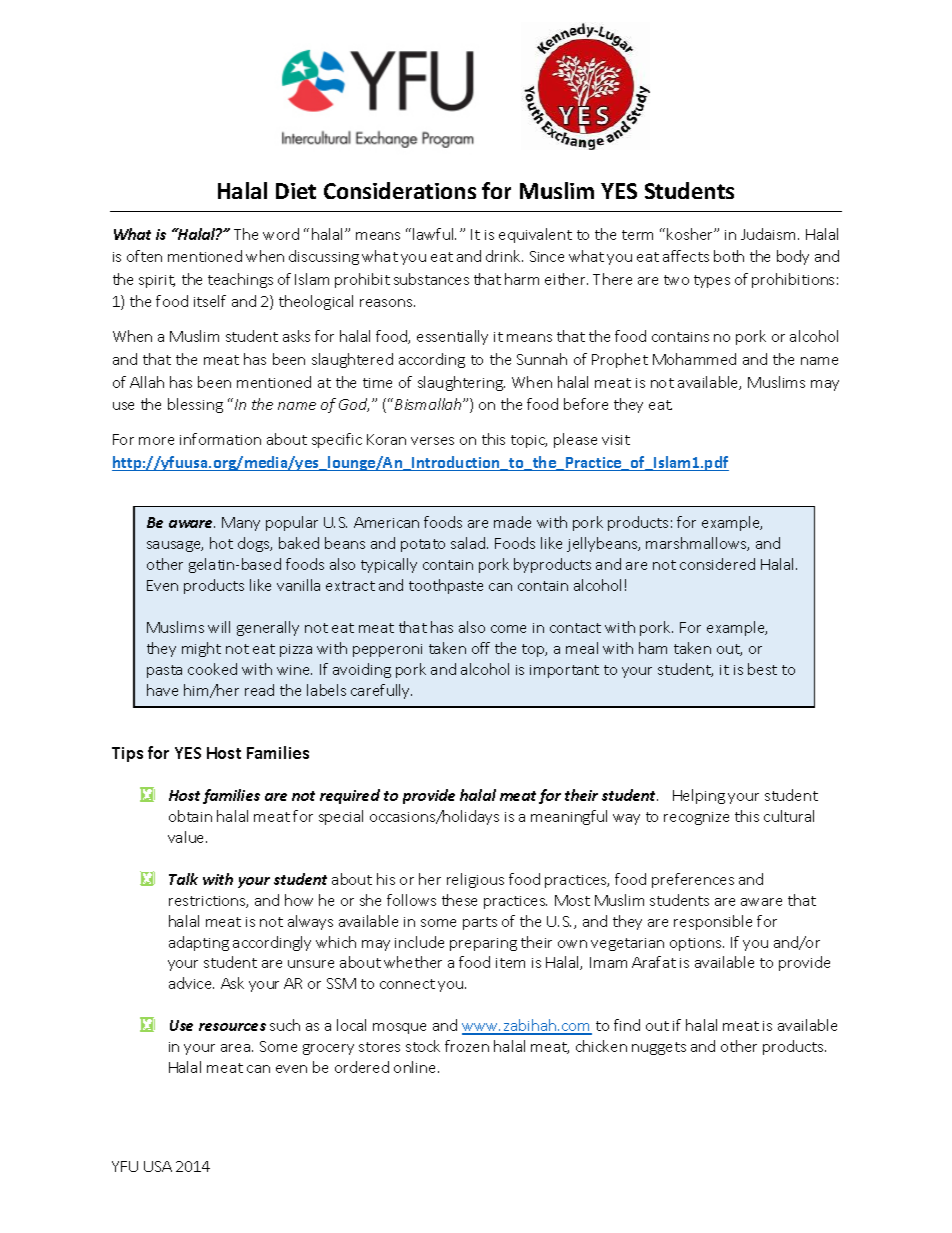  I want to click on information, so click(220, 439).
